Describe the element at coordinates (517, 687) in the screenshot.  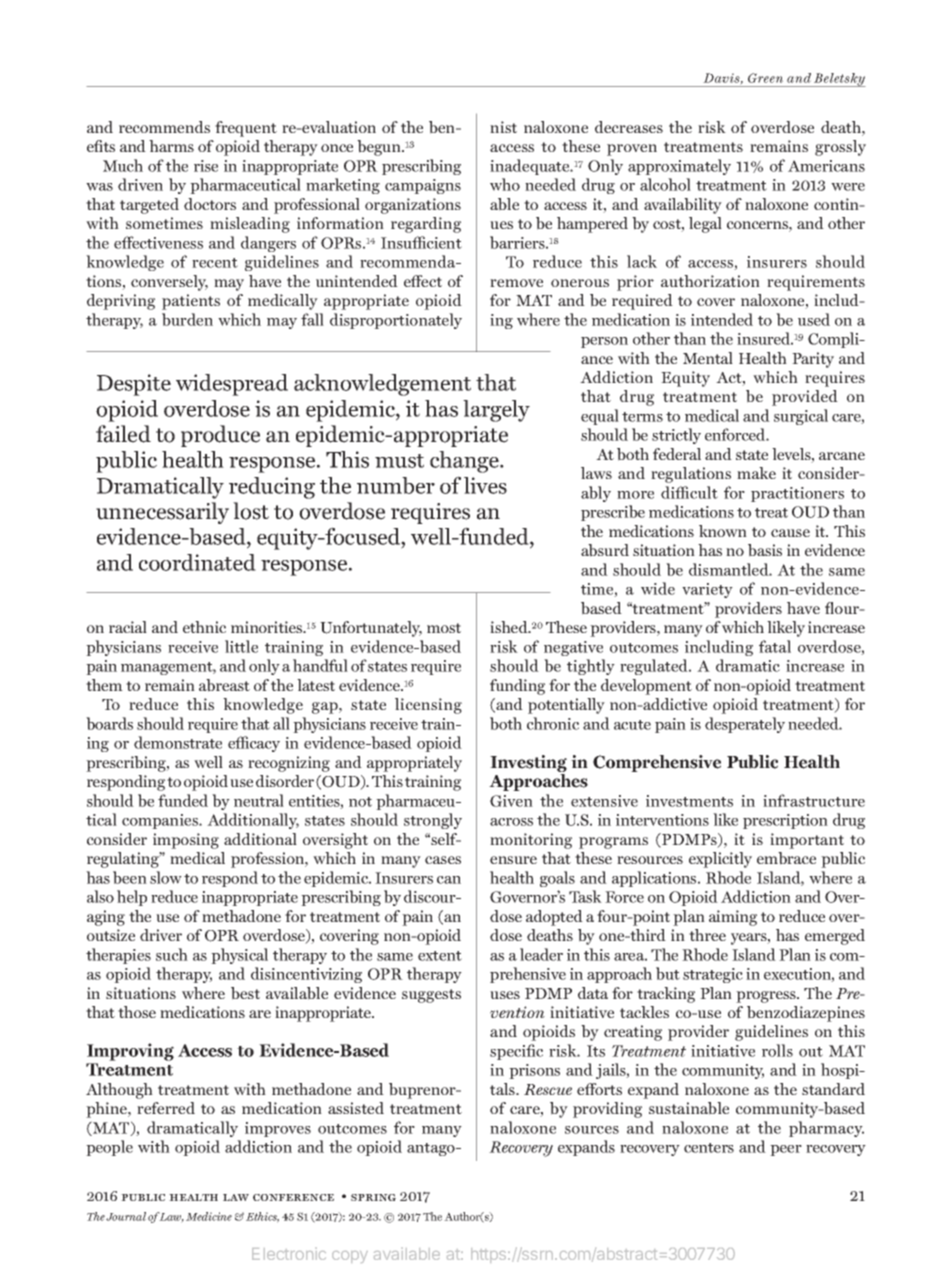
I see `funding` at that location.
